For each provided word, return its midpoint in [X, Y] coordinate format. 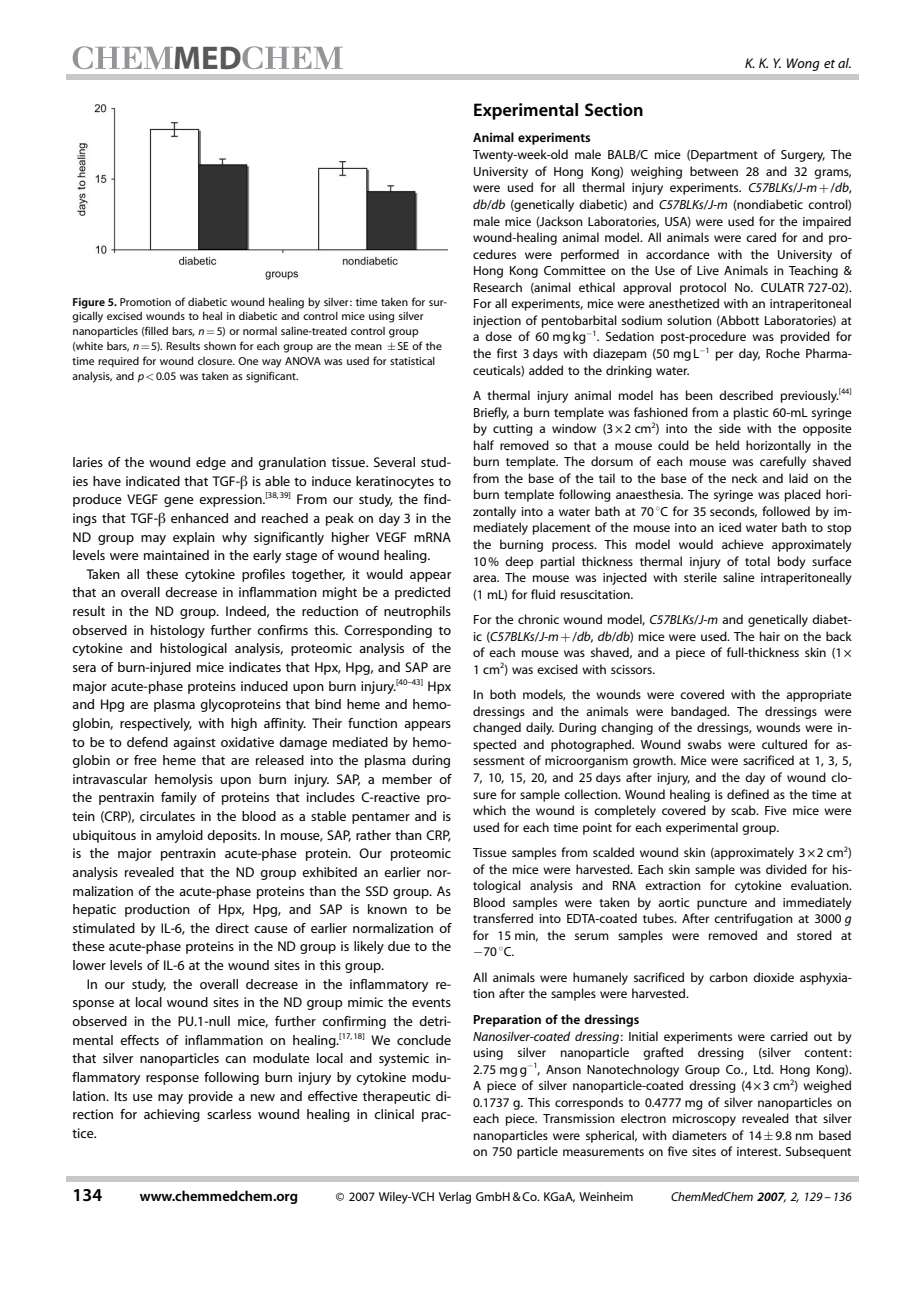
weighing [656, 172]
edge [211, 463]
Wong [803, 64]
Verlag [455, 1198]
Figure [89, 303]
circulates [167, 816]
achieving [172, 1115]
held [727, 445]
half [484, 445]
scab [744, 810]
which [489, 810]
